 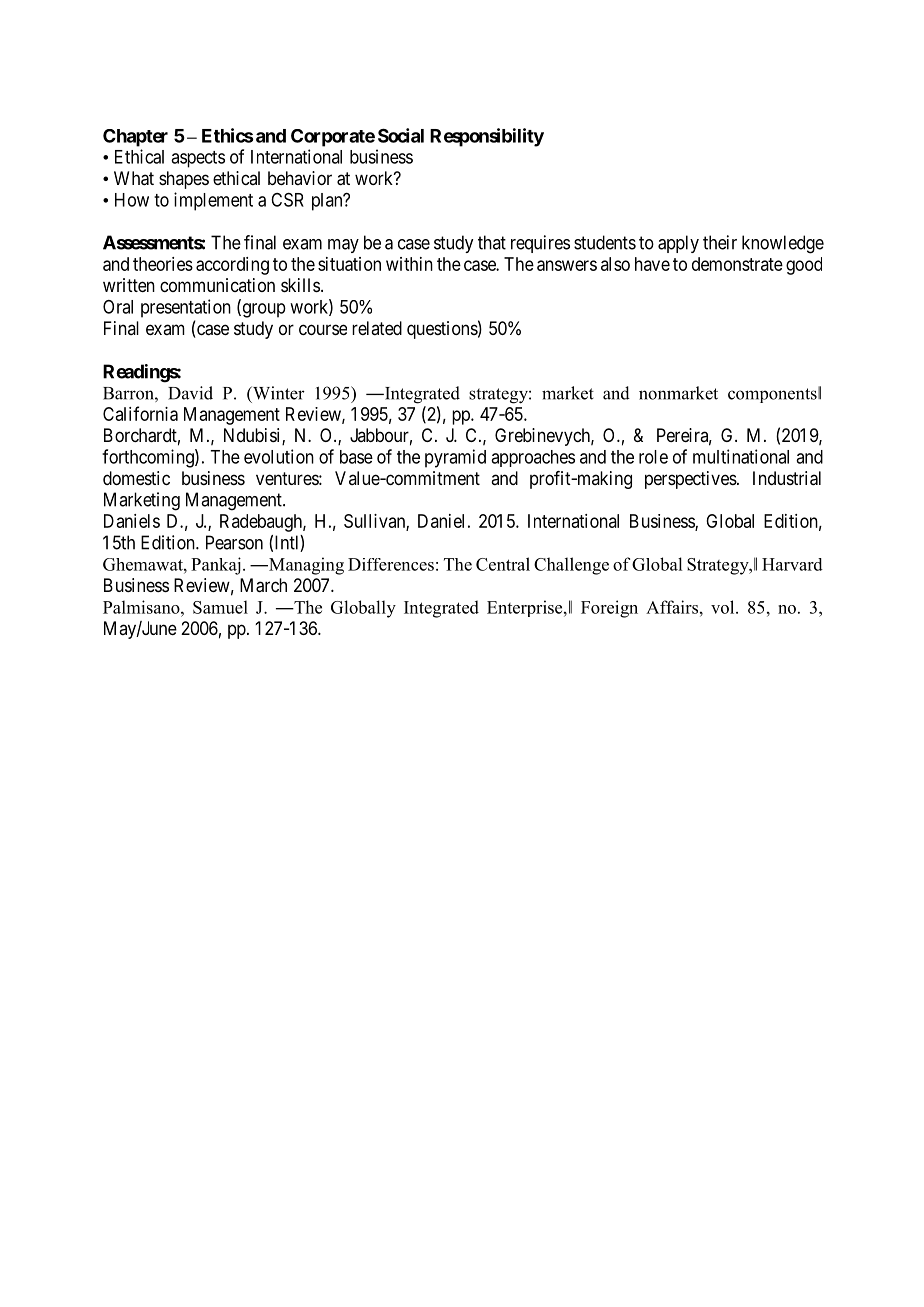 What do you see at coordinates (487, 137) in the screenshot?
I see `Responsibility` at bounding box center [487, 137].
